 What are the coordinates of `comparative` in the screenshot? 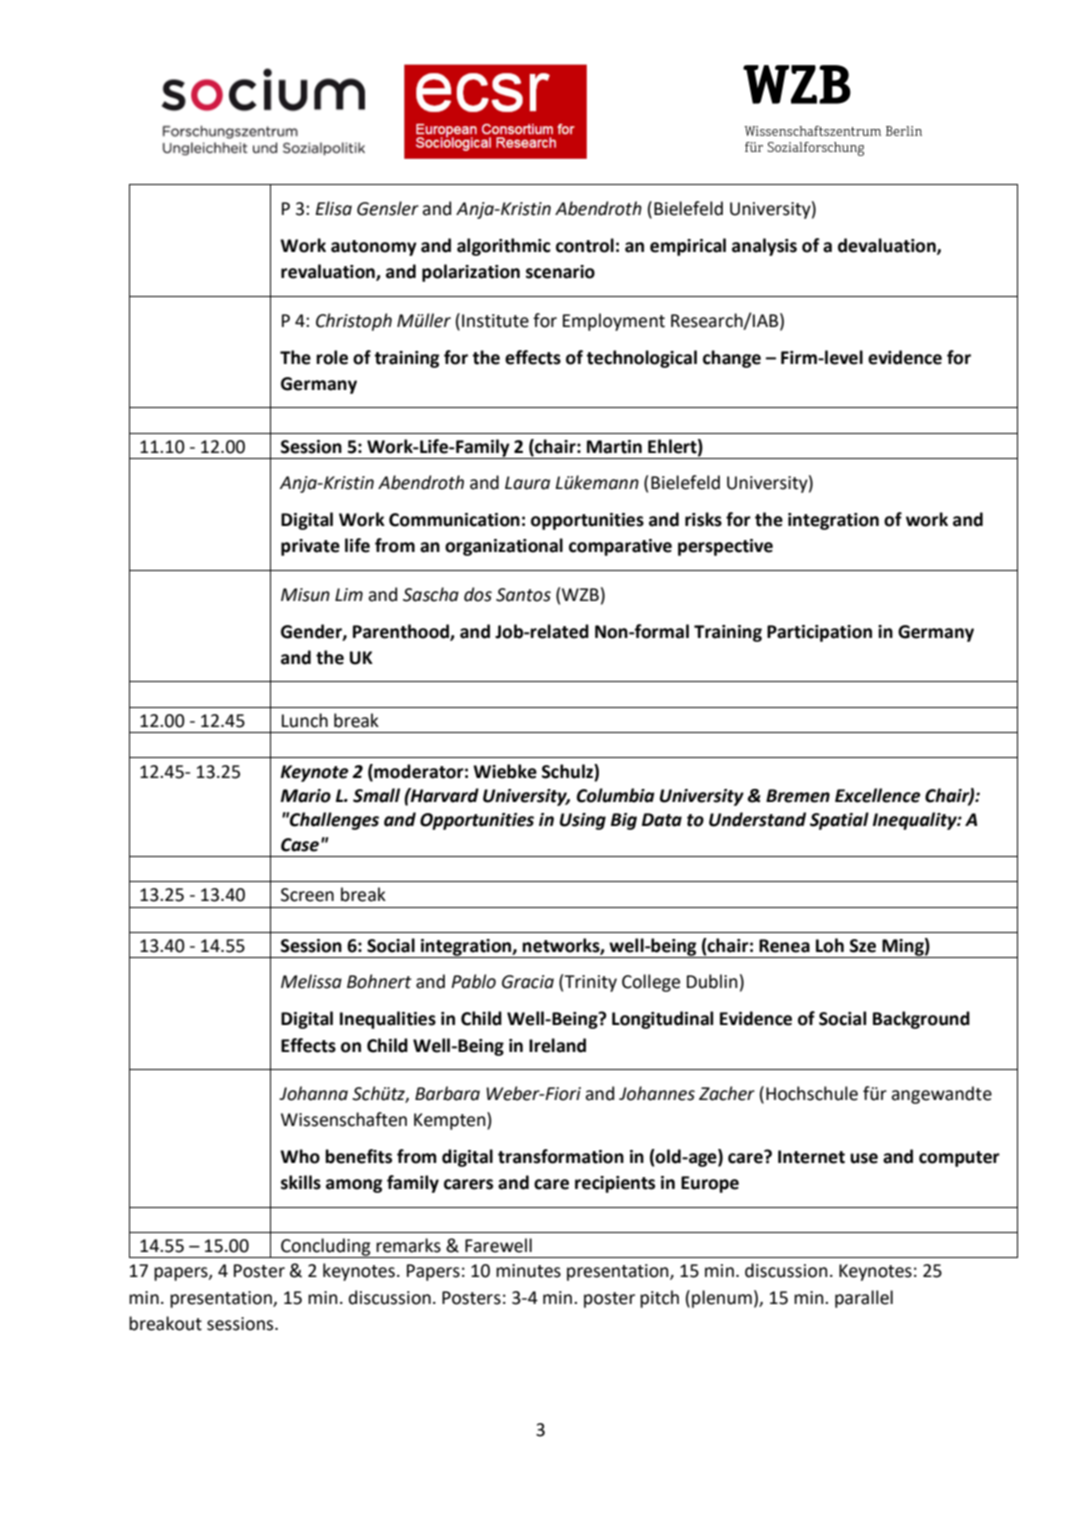 It's located at (620, 547).
